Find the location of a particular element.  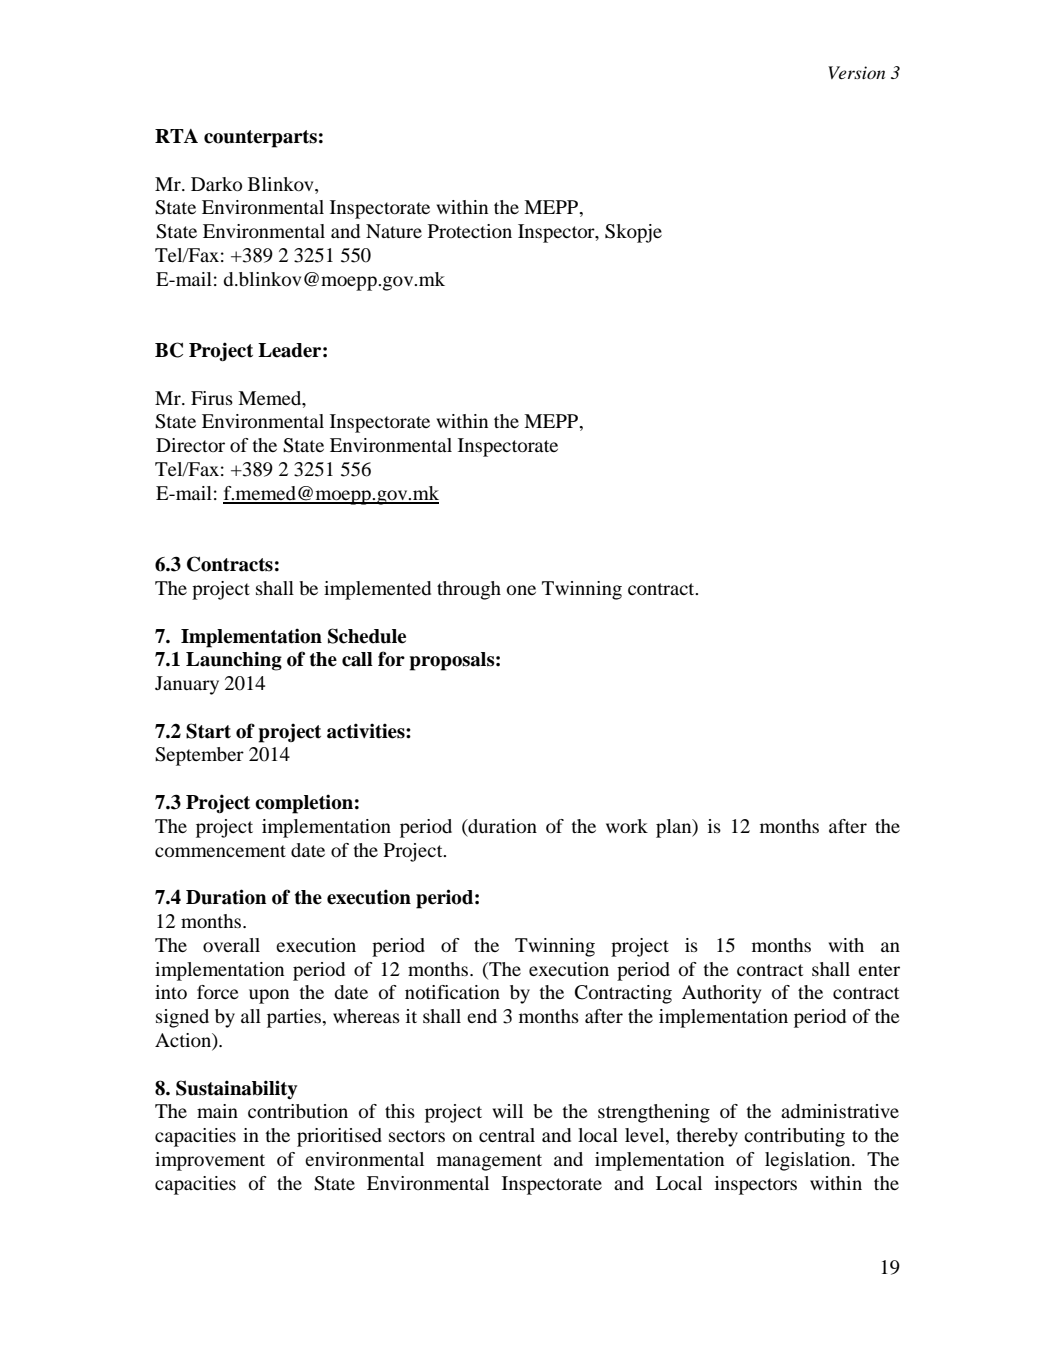

main is located at coordinates (217, 1111).
